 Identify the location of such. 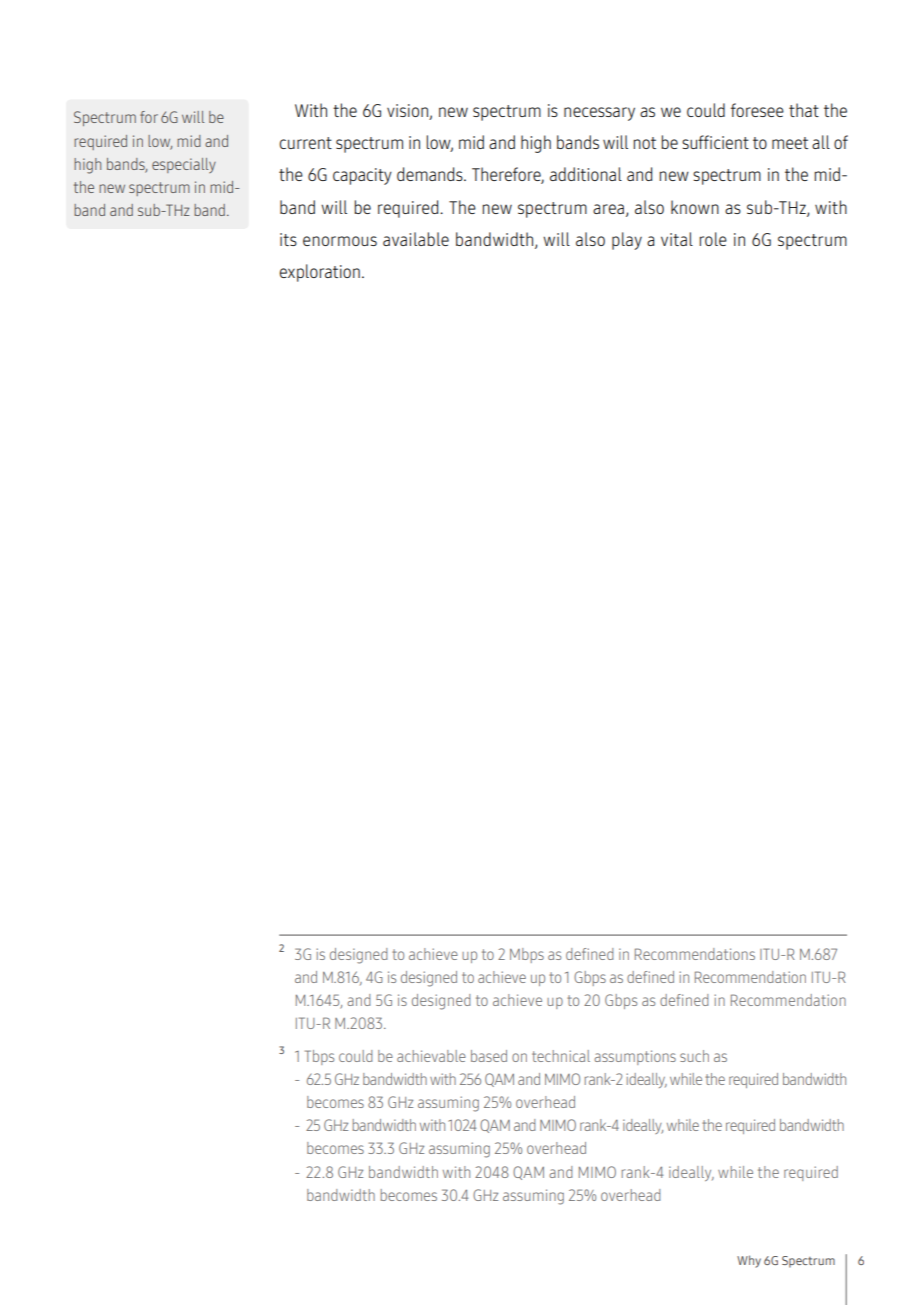
(694, 1056).
